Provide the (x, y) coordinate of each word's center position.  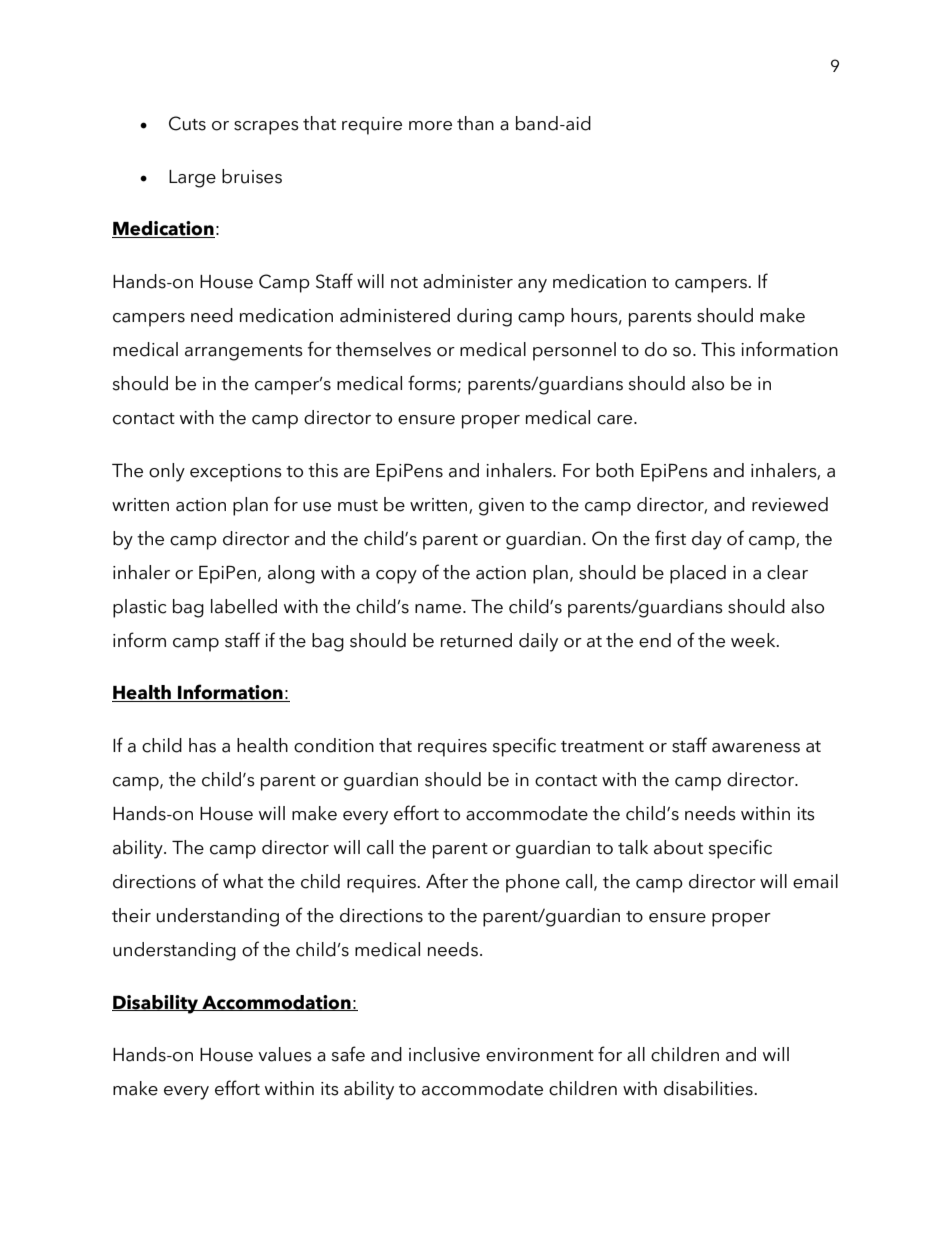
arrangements (244, 353)
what (243, 881)
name (439, 609)
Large (192, 179)
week (754, 640)
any (532, 286)
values (285, 1054)
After (447, 881)
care (616, 420)
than (475, 123)
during (484, 317)
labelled (244, 606)
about (678, 847)
